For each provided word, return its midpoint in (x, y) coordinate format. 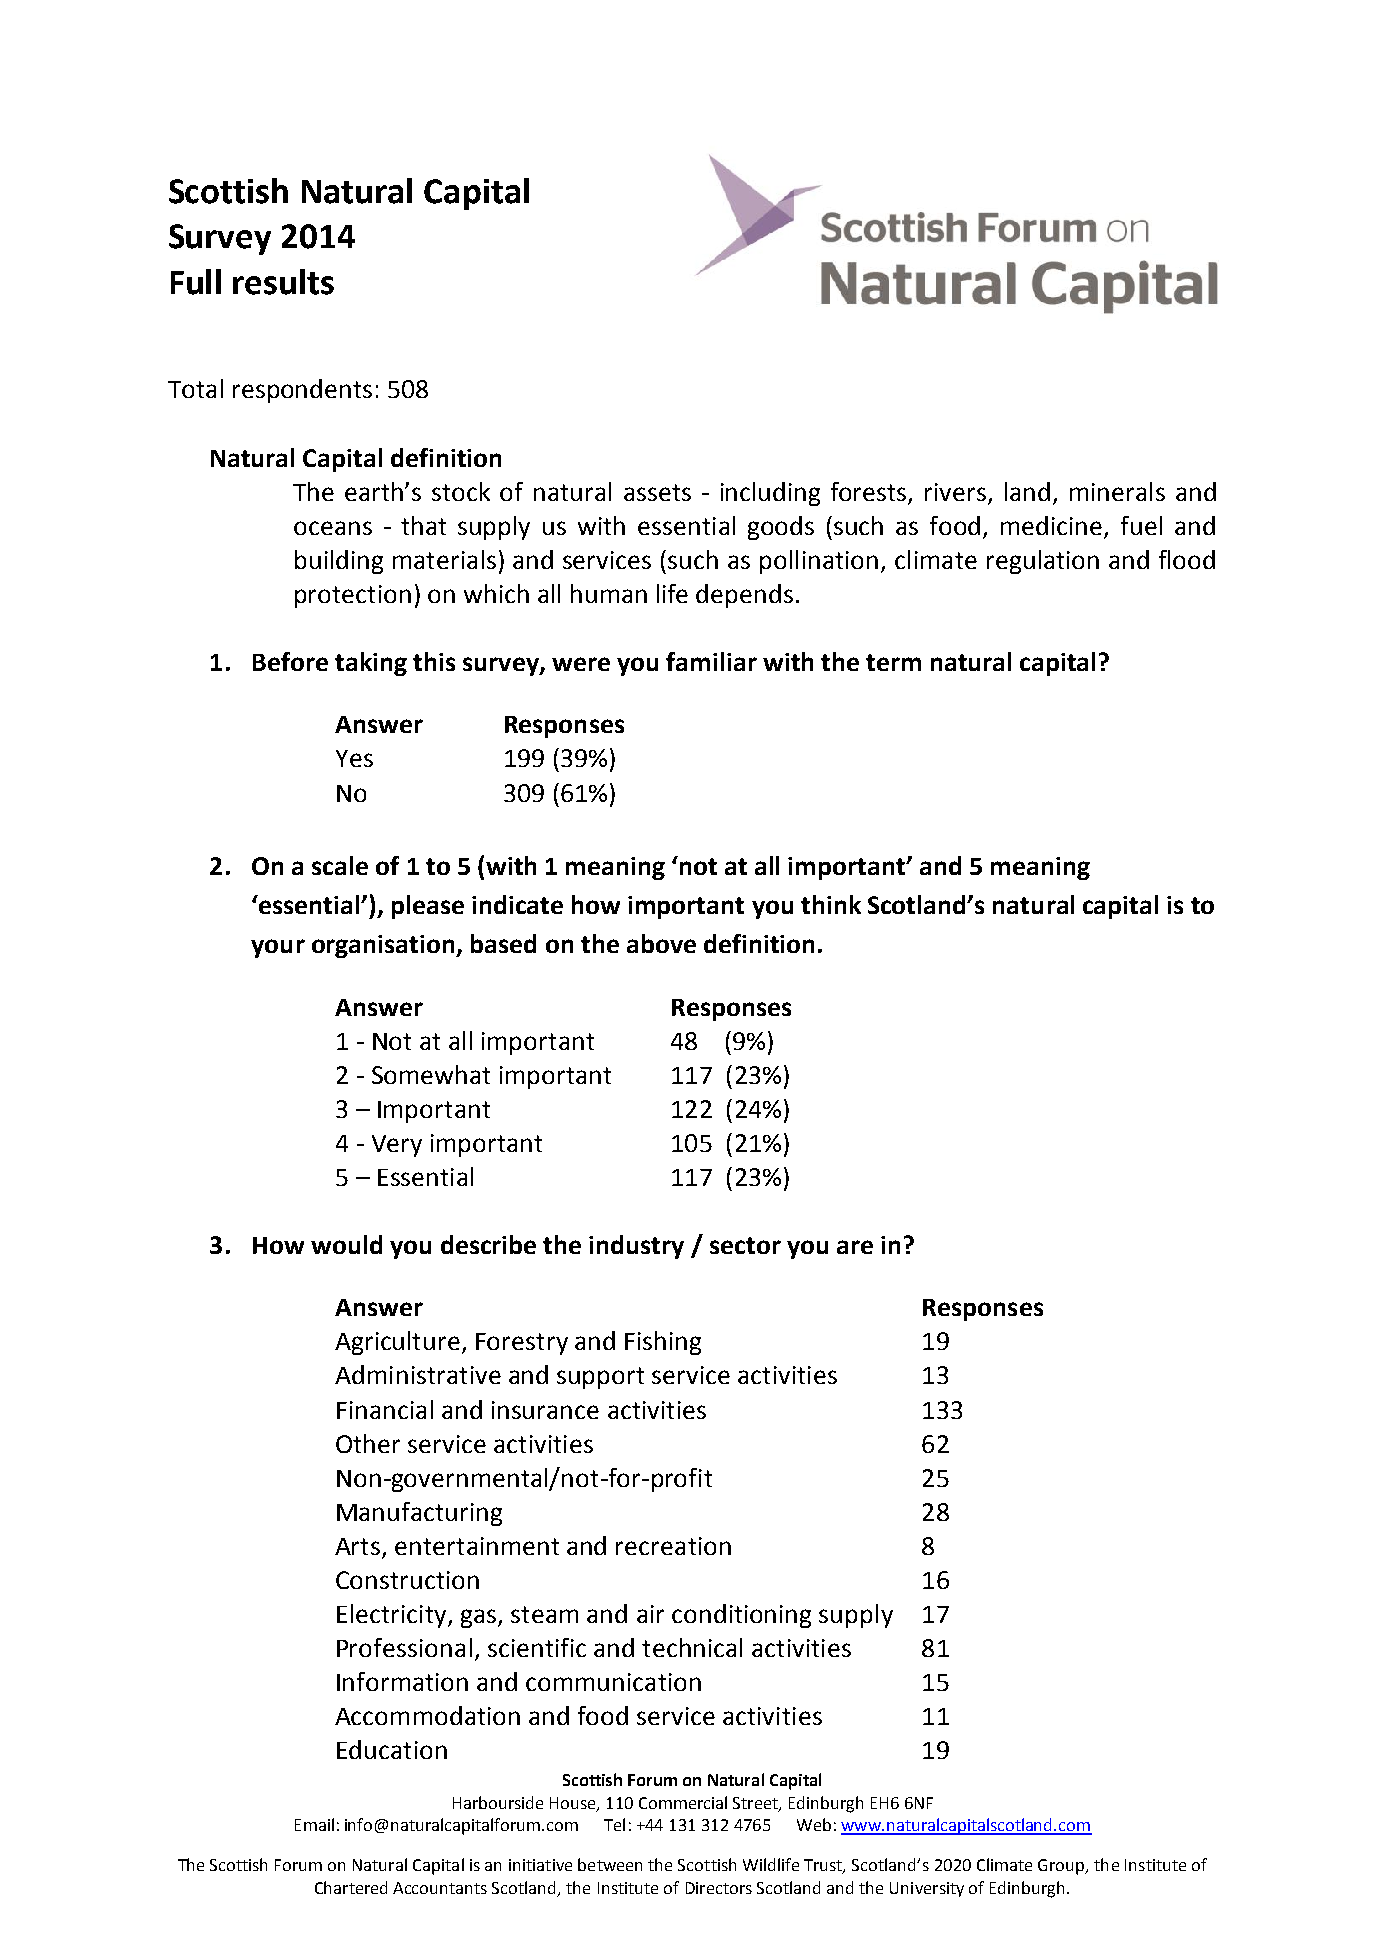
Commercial (683, 1802)
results (283, 282)
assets (657, 492)
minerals (1117, 491)
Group (1062, 1867)
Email (314, 1824)
